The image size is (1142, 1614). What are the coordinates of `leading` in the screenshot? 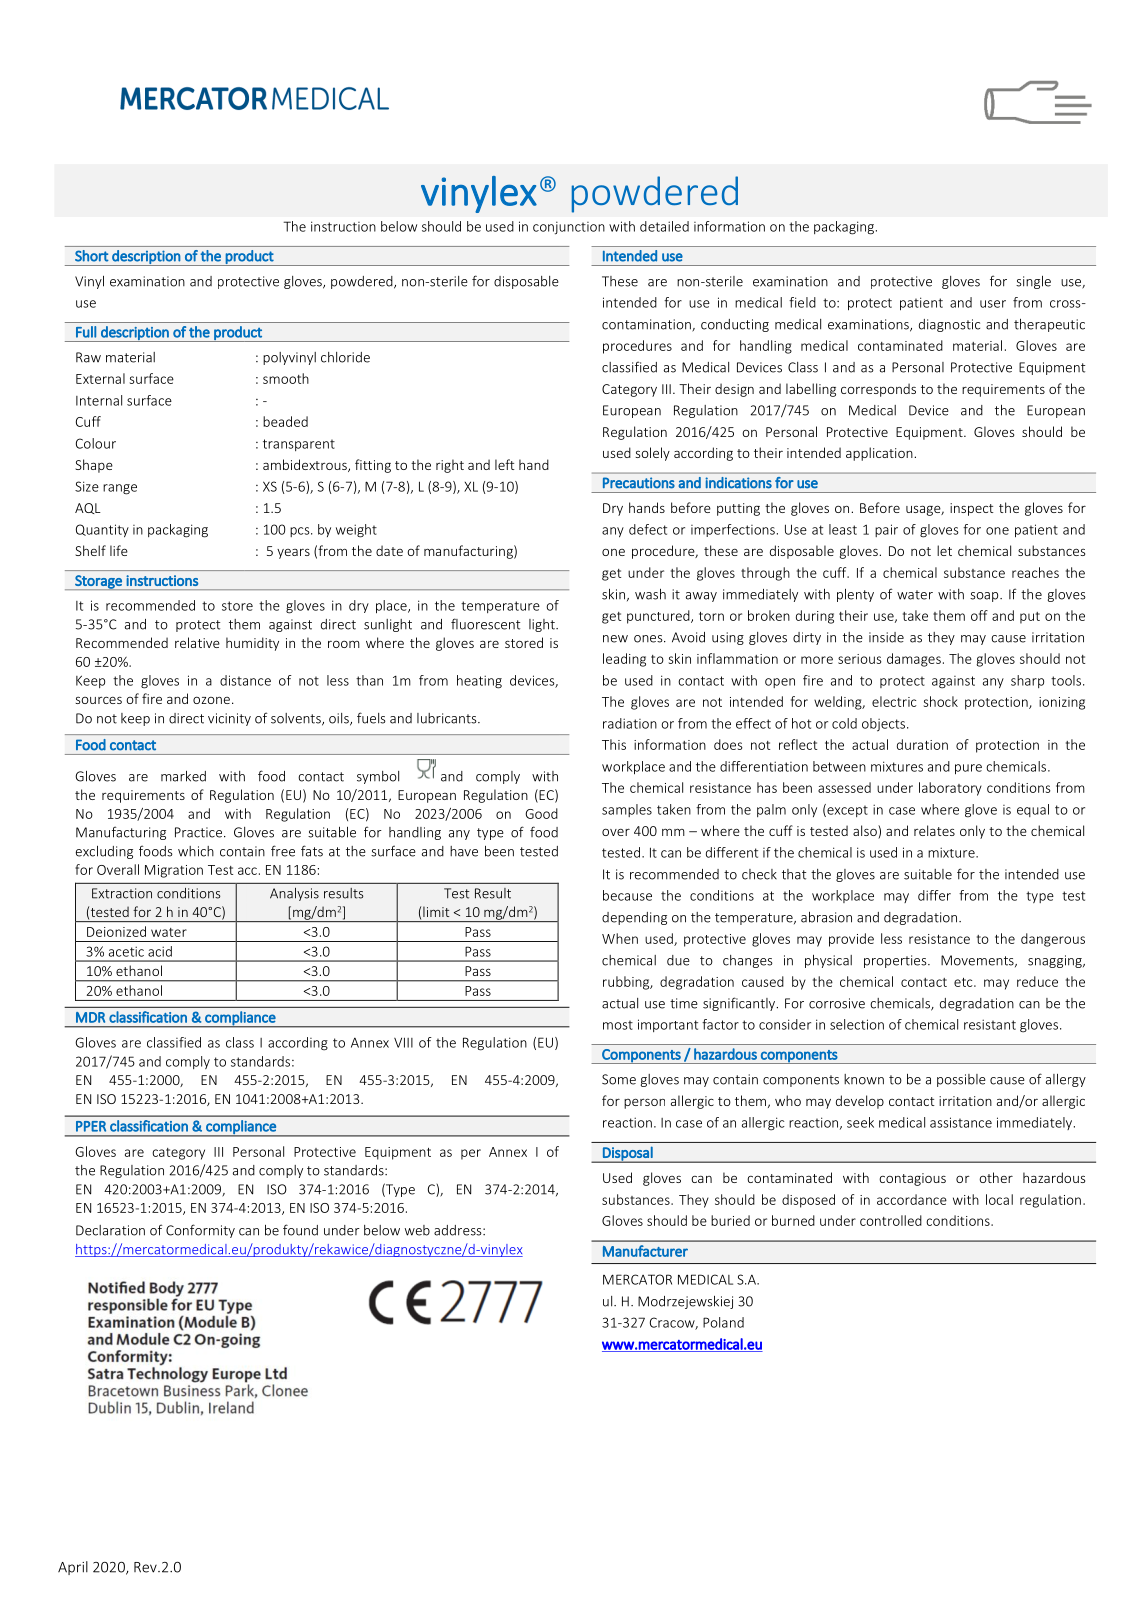 It's located at (624, 660).
